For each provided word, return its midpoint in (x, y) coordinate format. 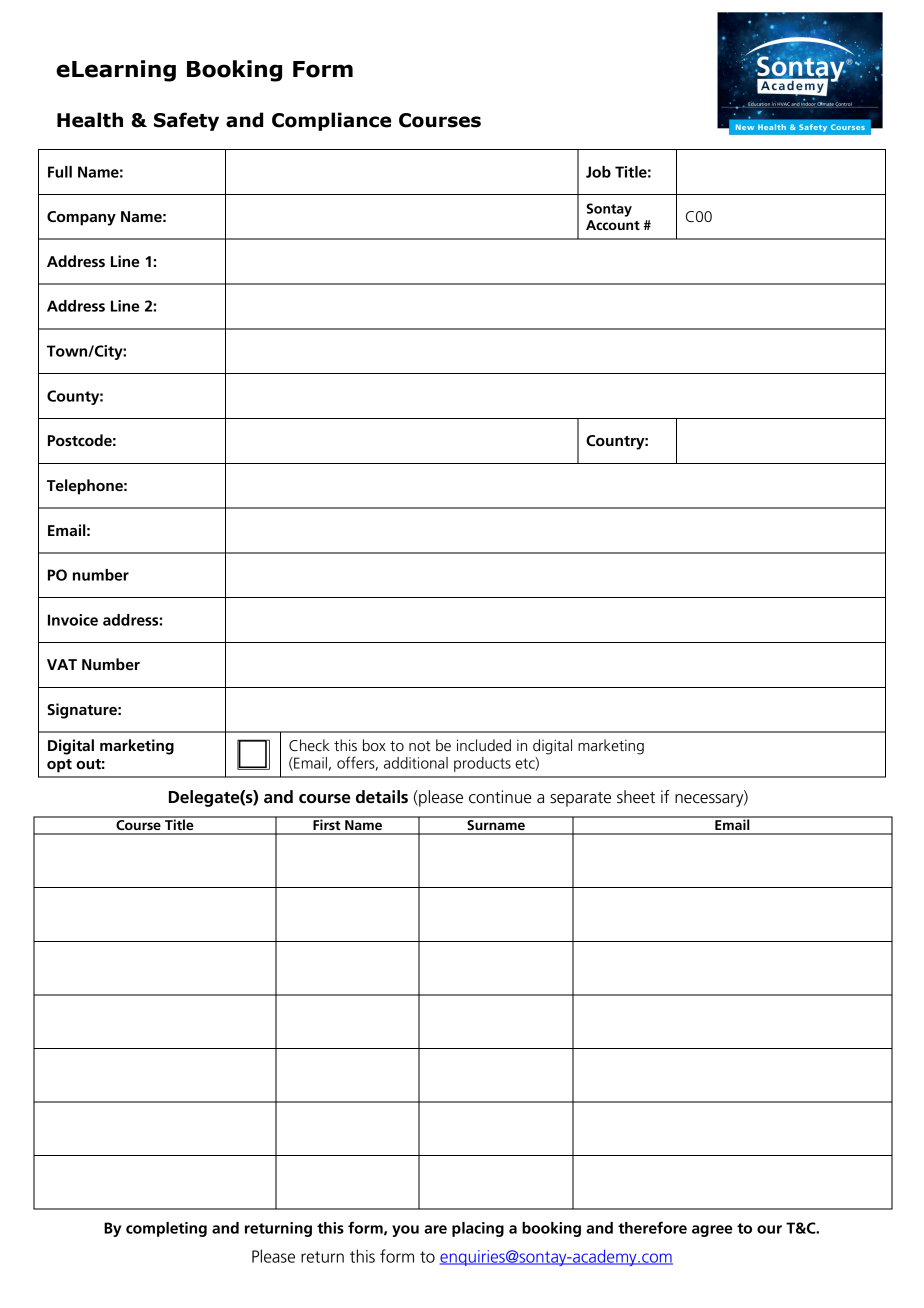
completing (166, 1229)
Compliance (331, 121)
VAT (62, 664)
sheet (636, 797)
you (405, 1231)
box (374, 745)
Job (598, 172)
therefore (652, 1227)
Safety (186, 121)
